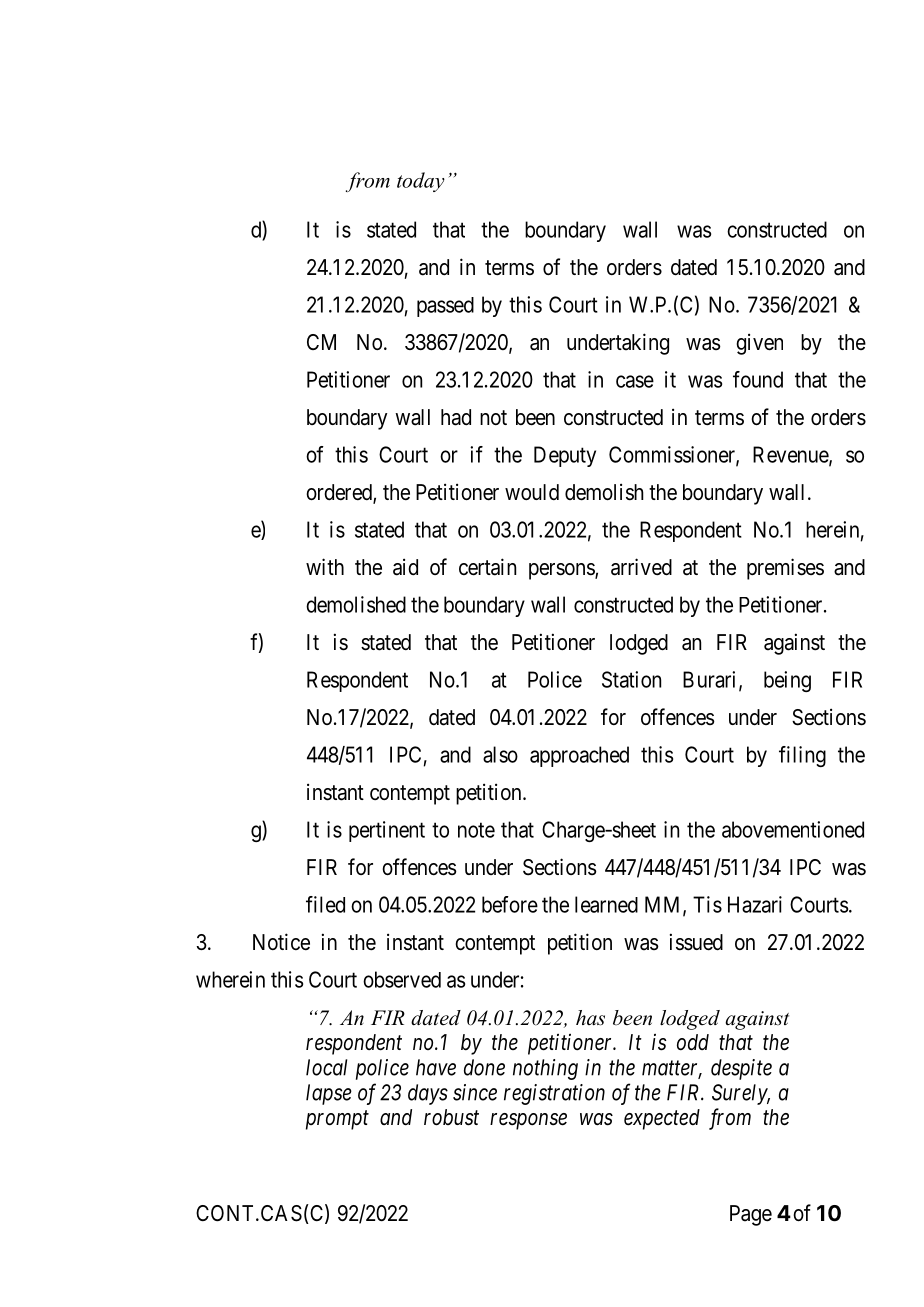 This screenshot has height=1307, width=924. What do you see at coordinates (325, 904) in the screenshot?
I see `filed` at bounding box center [325, 904].
